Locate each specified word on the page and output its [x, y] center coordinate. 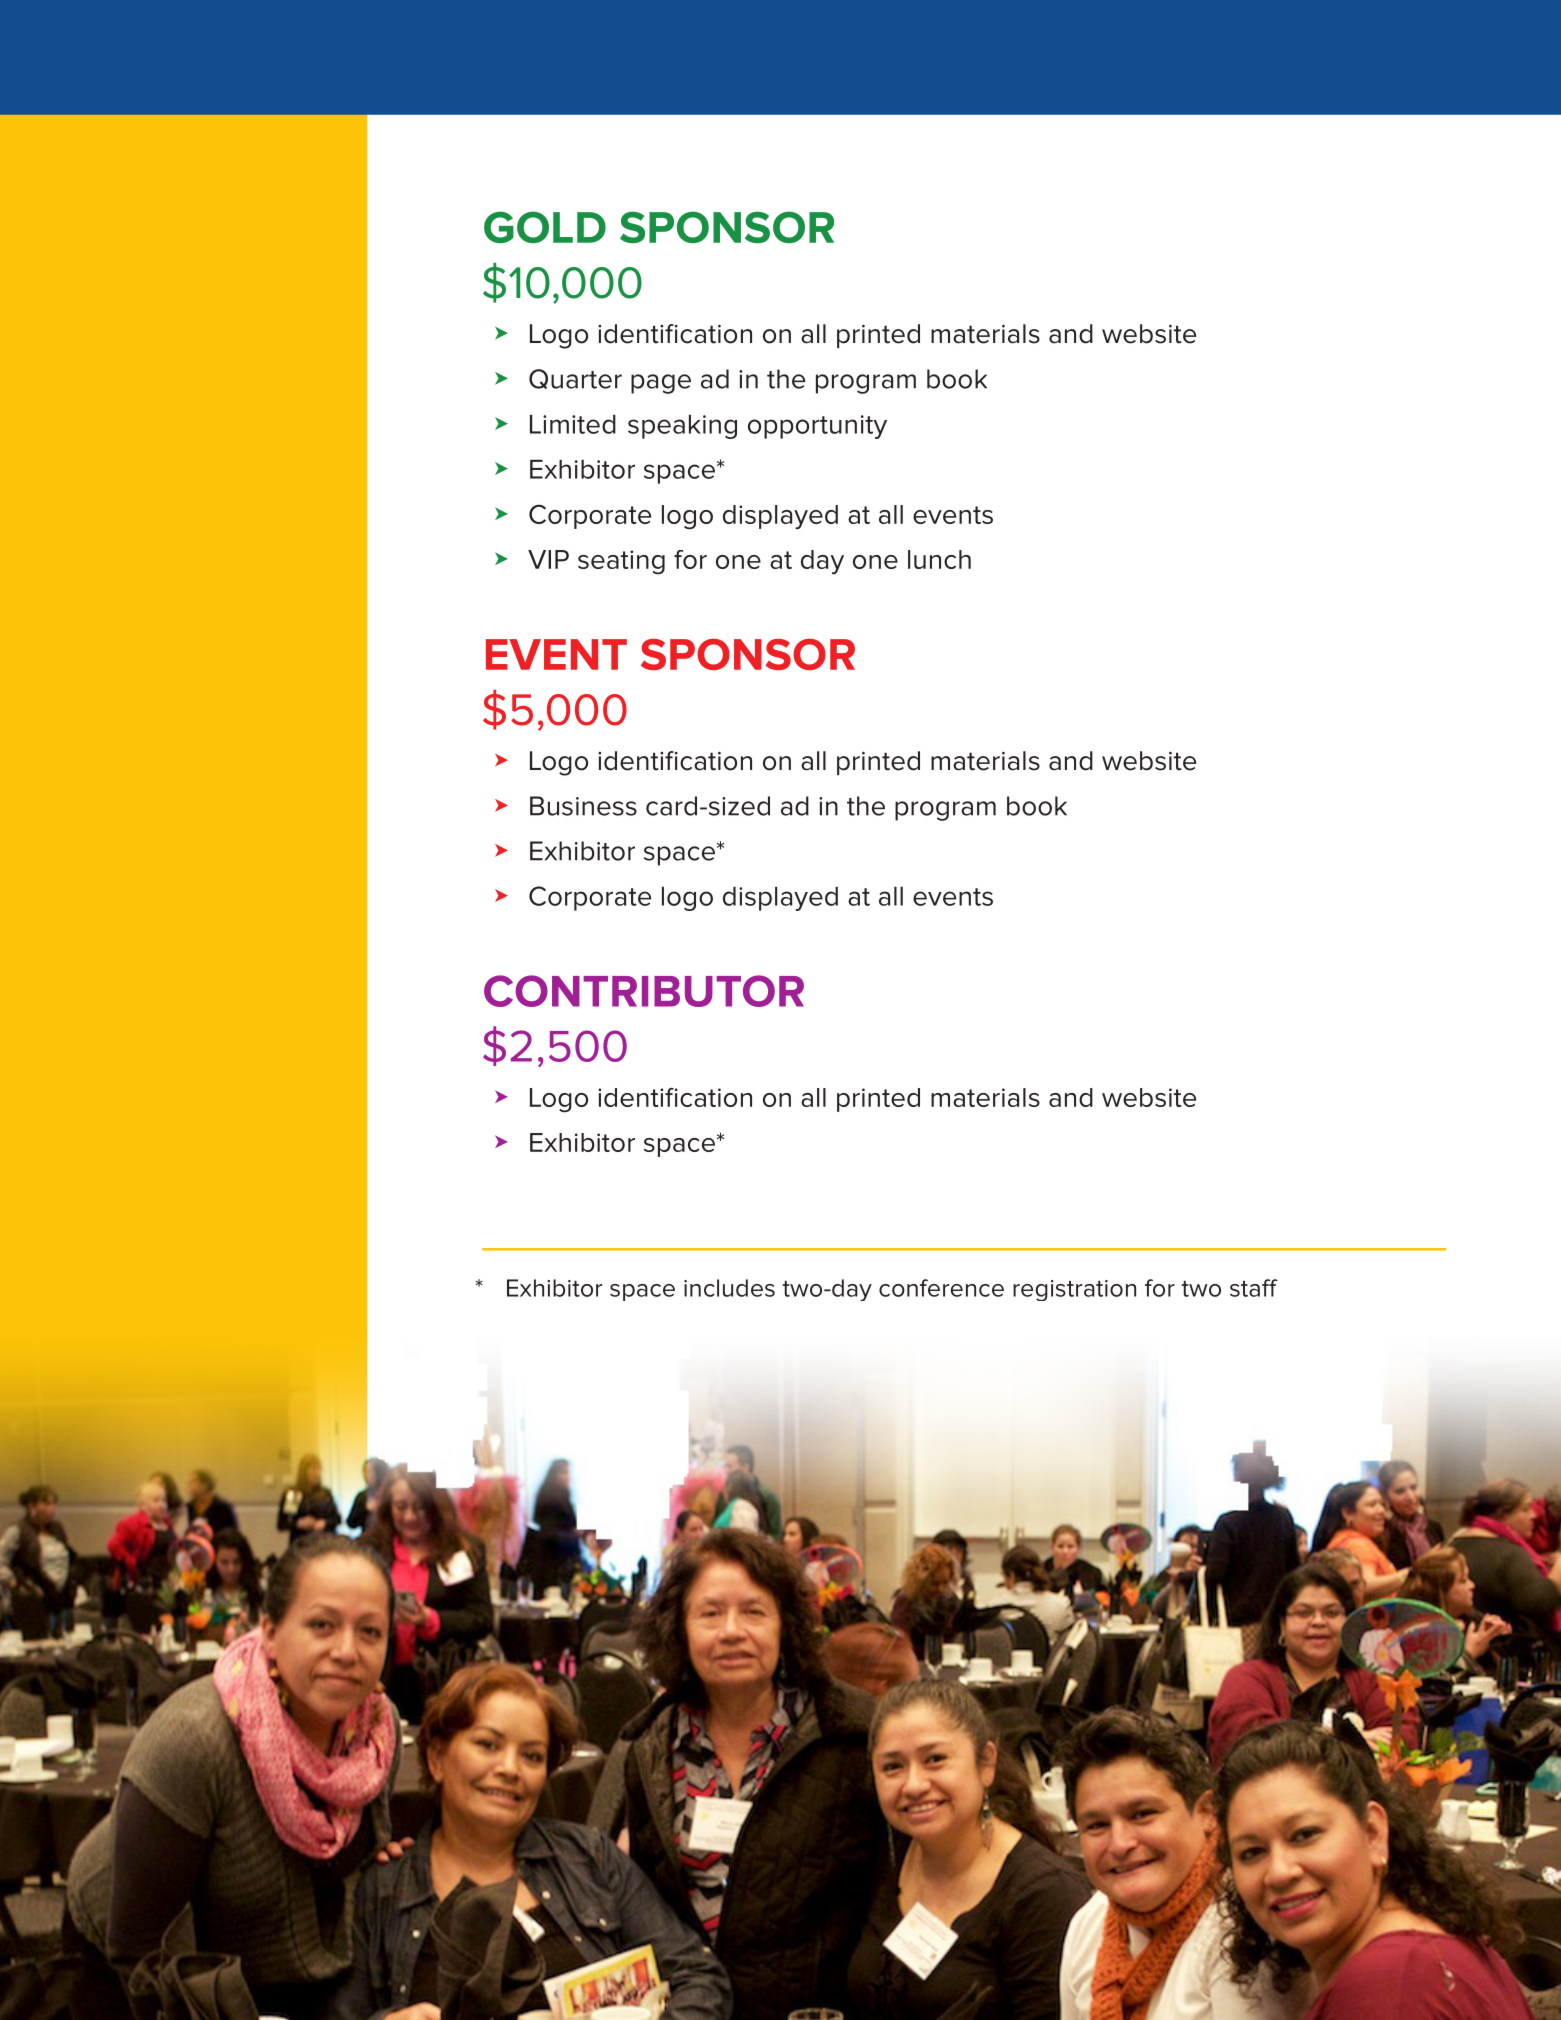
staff [1254, 1288]
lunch [939, 559]
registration [1074, 1290]
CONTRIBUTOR [644, 991]
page [661, 384]
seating [621, 562]
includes [729, 1288]
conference [941, 1288]
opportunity [817, 427]
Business [583, 806]
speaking [682, 427]
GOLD [545, 227]
